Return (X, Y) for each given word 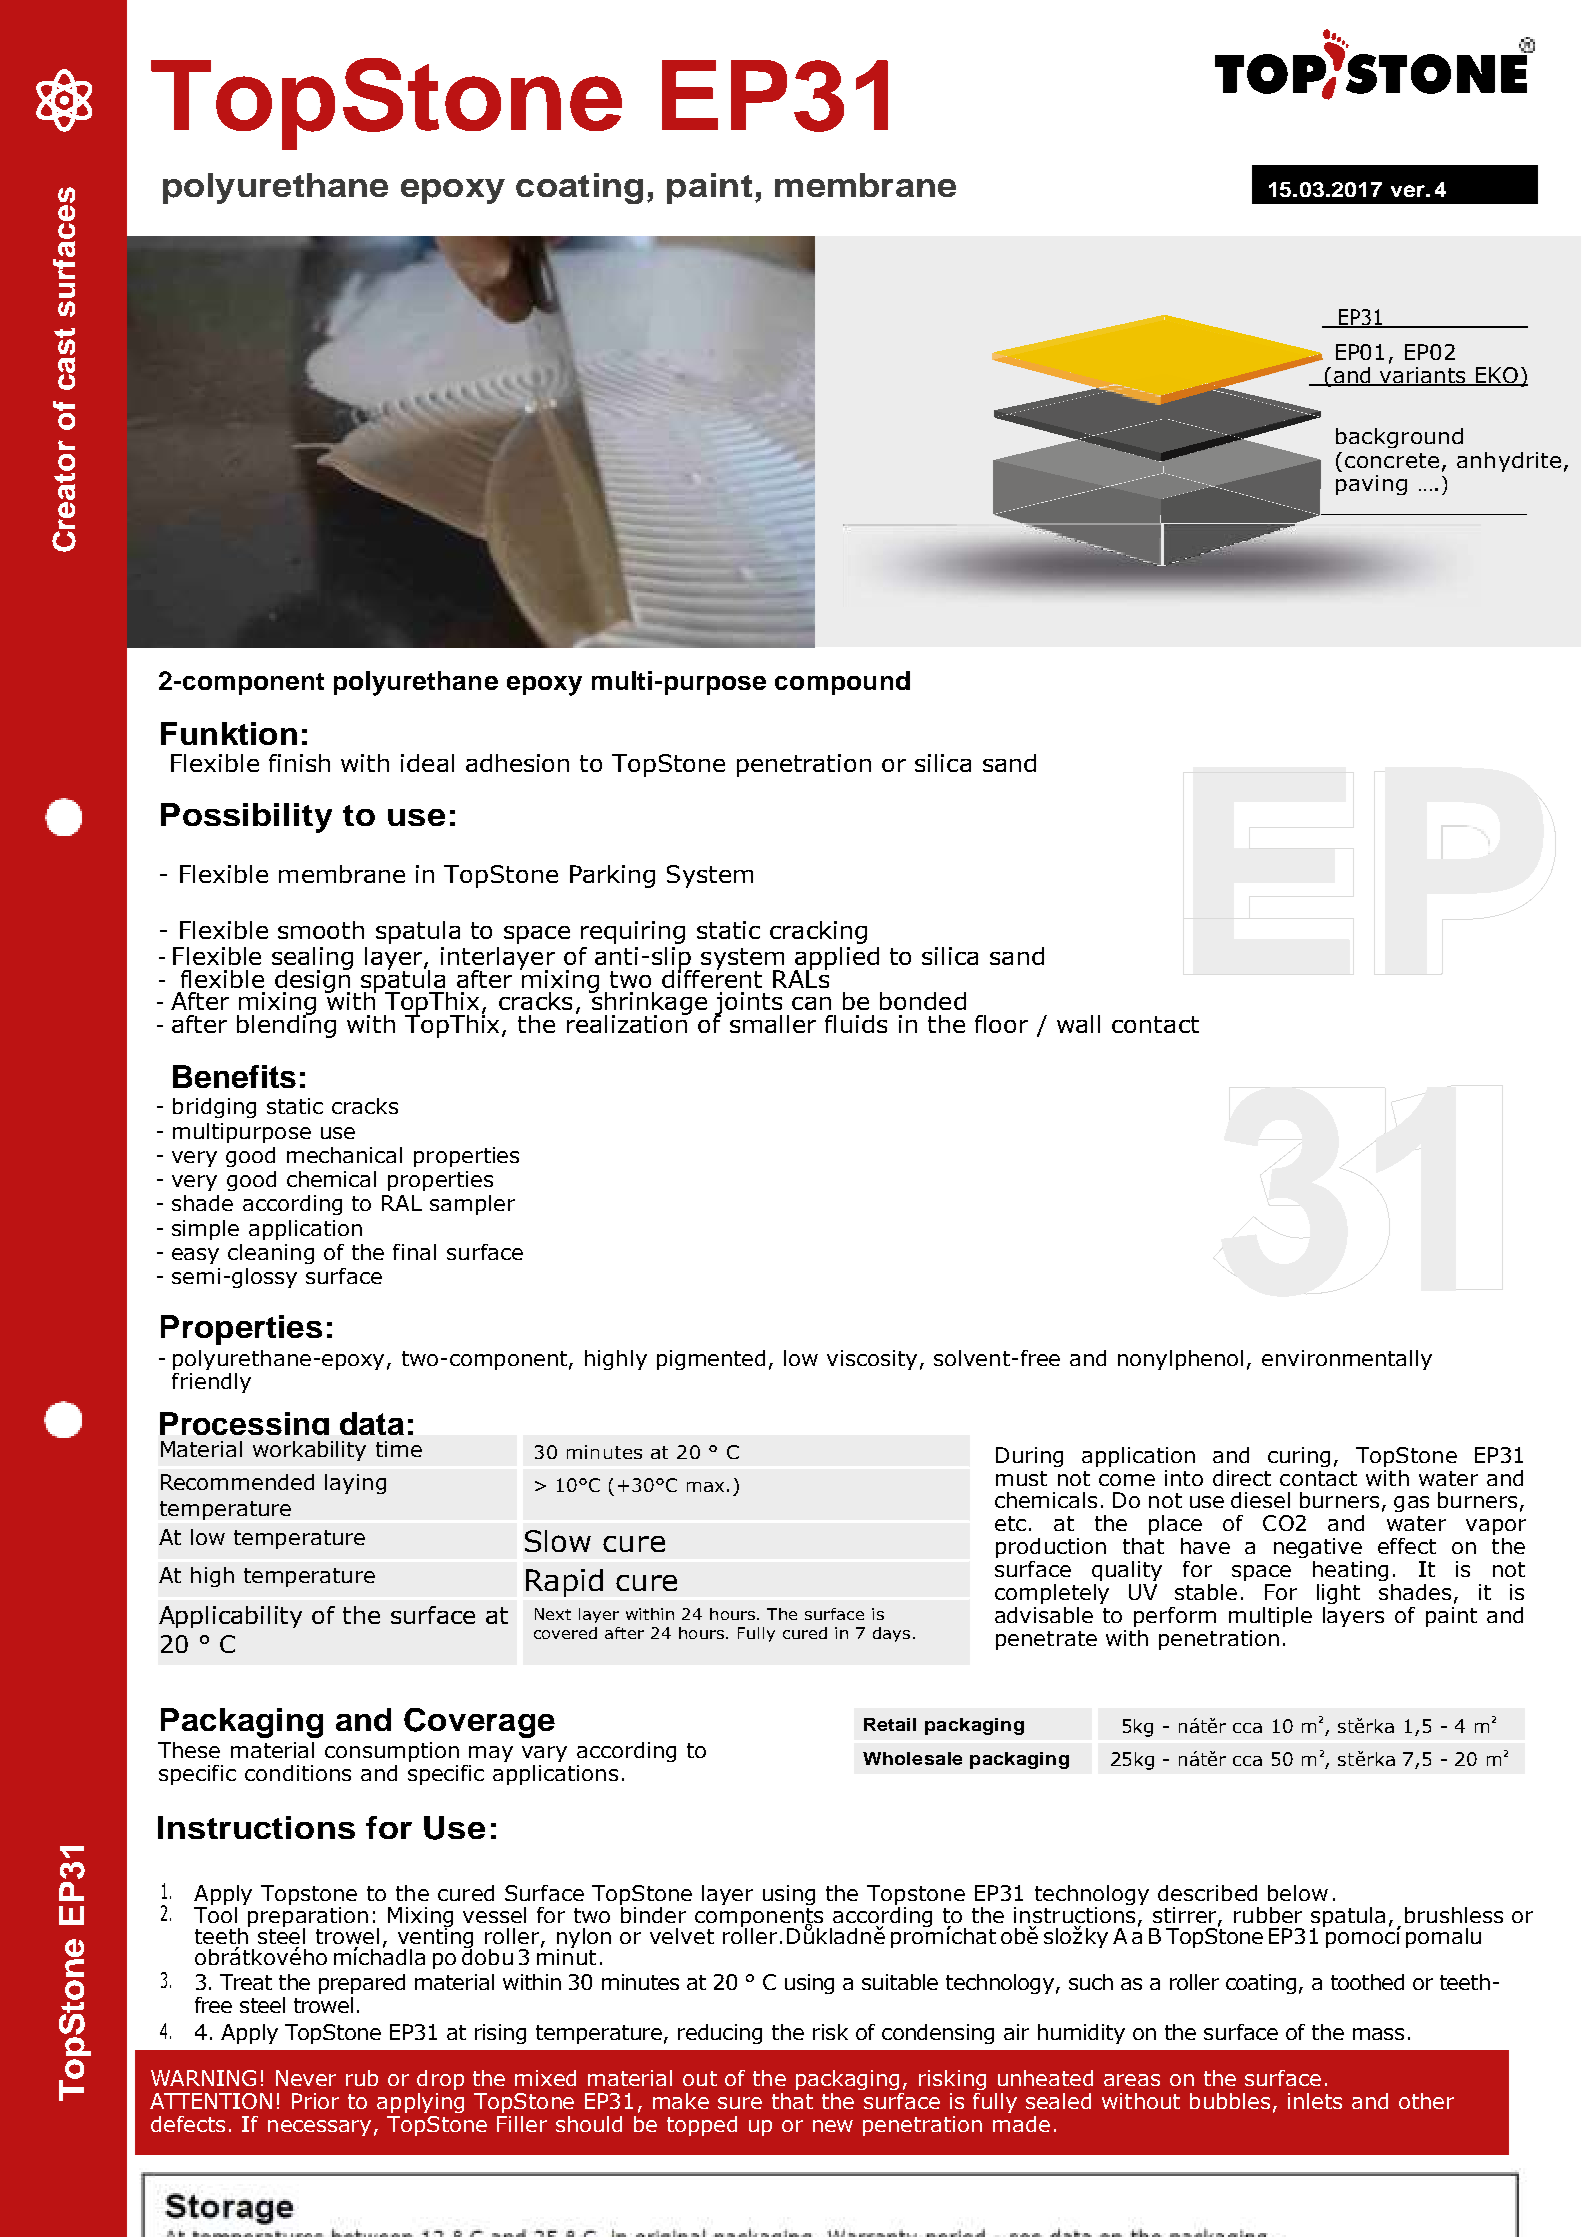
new (833, 2126)
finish (299, 763)
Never (306, 2078)
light (1338, 1594)
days (891, 1634)
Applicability (230, 1617)
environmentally (1347, 1360)
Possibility (246, 818)
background (1399, 438)
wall (1078, 1024)
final (414, 1252)
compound (842, 683)
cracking (818, 932)
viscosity (872, 1360)
